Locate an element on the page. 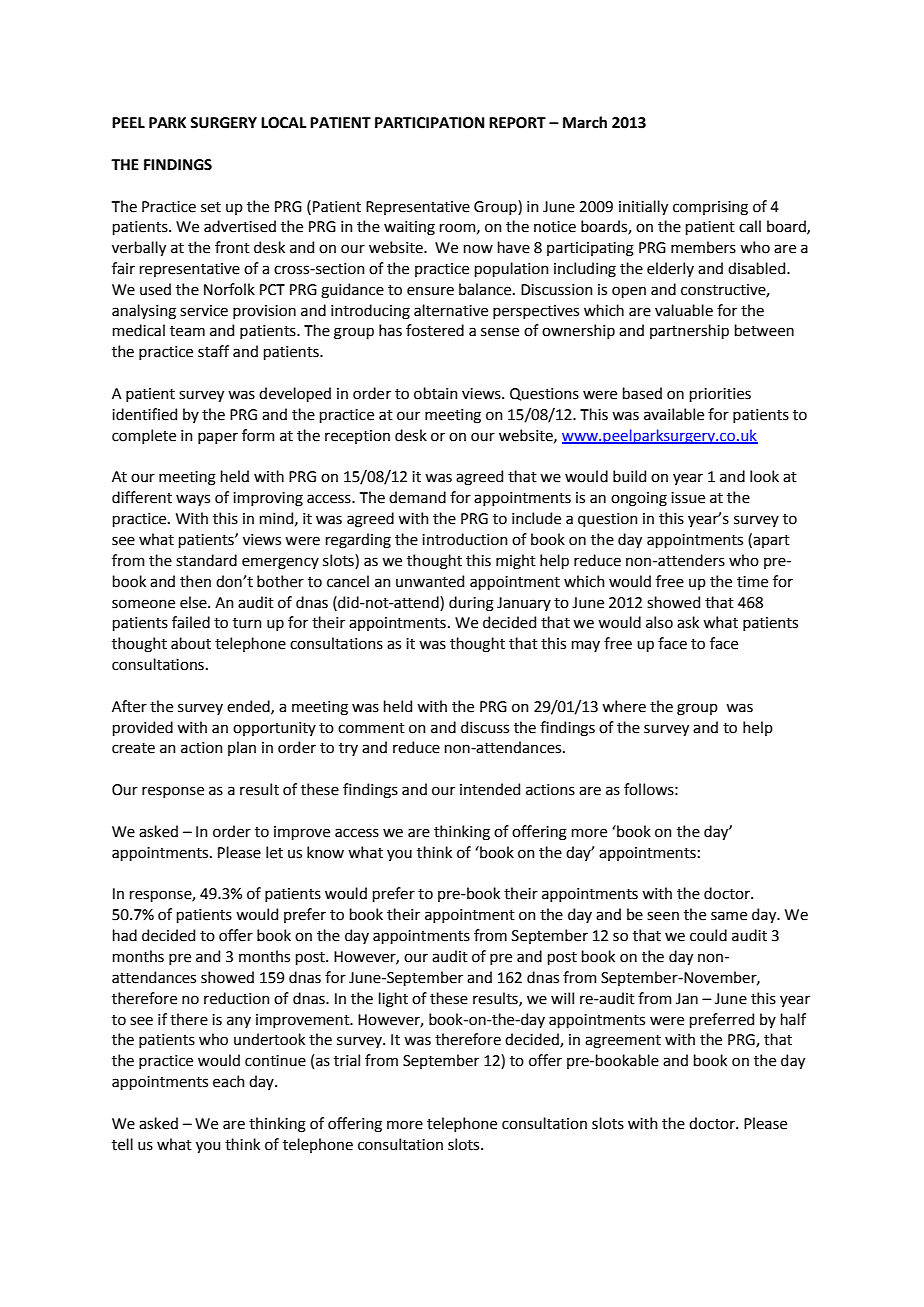 The height and width of the image is (1307, 924). PARTICIPATION is located at coordinates (429, 123).
